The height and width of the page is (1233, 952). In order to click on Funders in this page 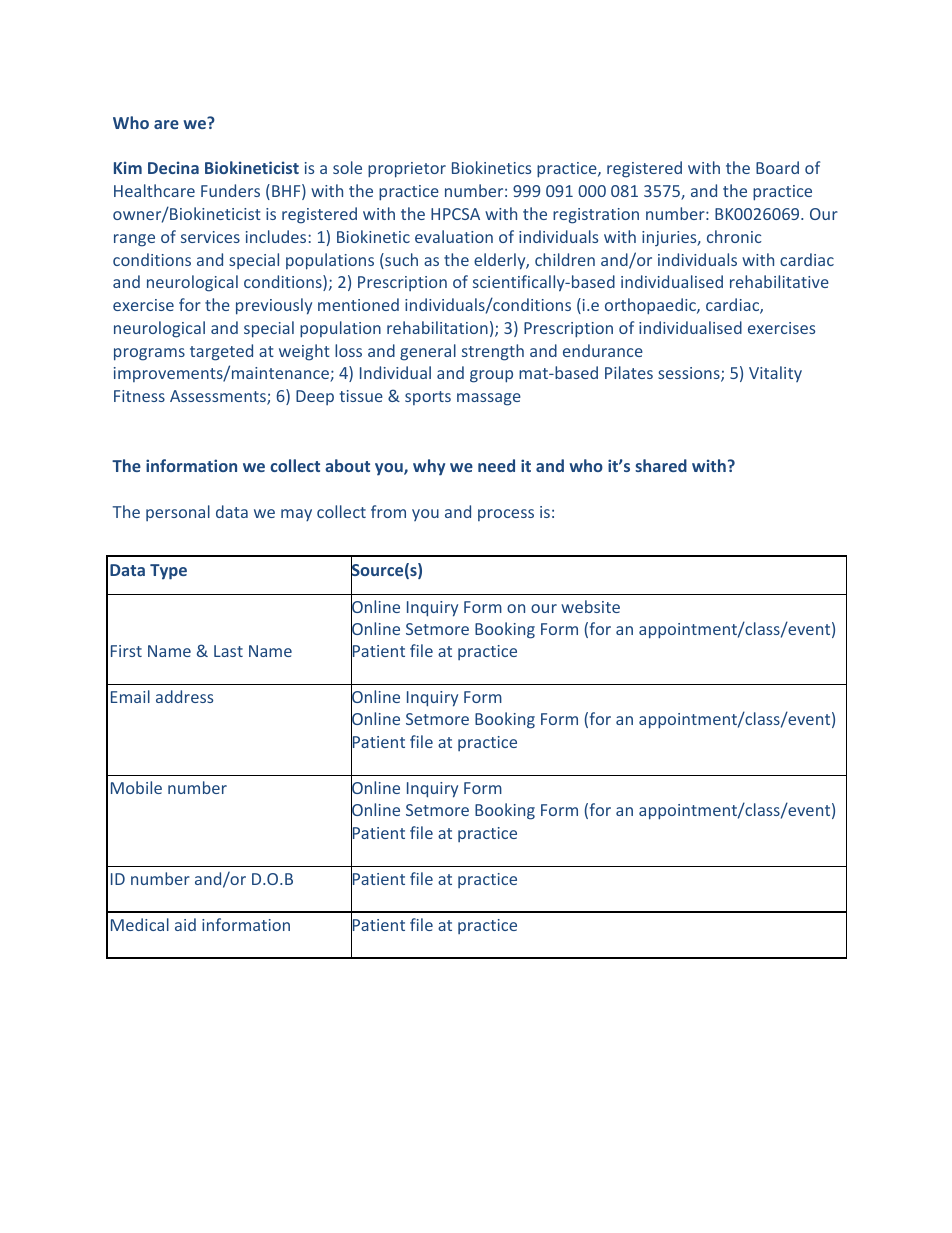, I will do `click(230, 190)`.
